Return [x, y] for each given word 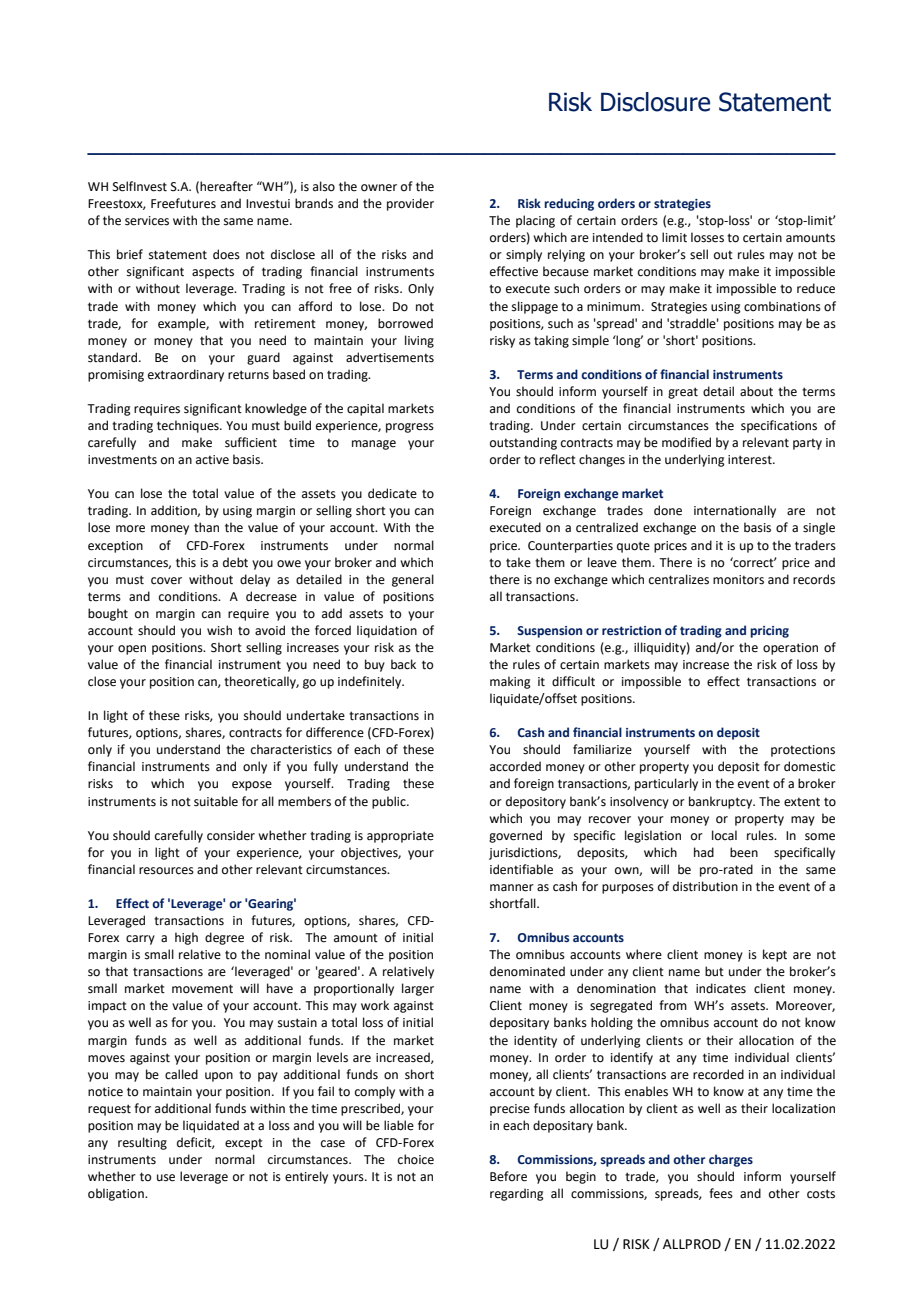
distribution [705, 886]
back [403, 664]
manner [512, 888]
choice [416, 1159]
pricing [769, 632]
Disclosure [655, 102]
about [756, 391]
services [147, 221]
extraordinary [186, 375]
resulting [142, 1143]
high [186, 938]
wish [219, 630]
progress [410, 428]
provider [410, 204]
